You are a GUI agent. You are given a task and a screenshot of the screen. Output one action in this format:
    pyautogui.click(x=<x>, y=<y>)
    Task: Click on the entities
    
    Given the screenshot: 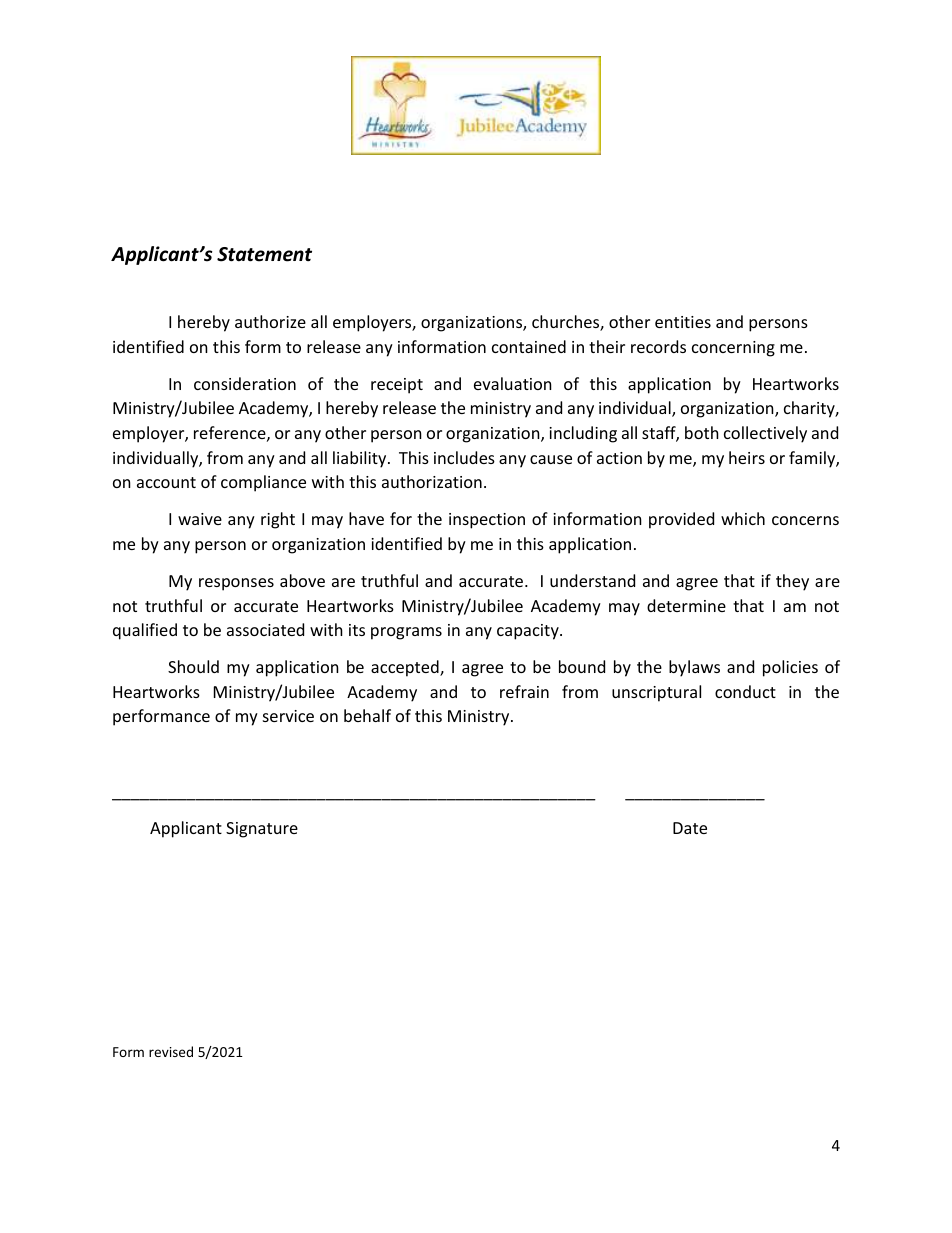 What is the action you would take?
    pyautogui.click(x=683, y=322)
